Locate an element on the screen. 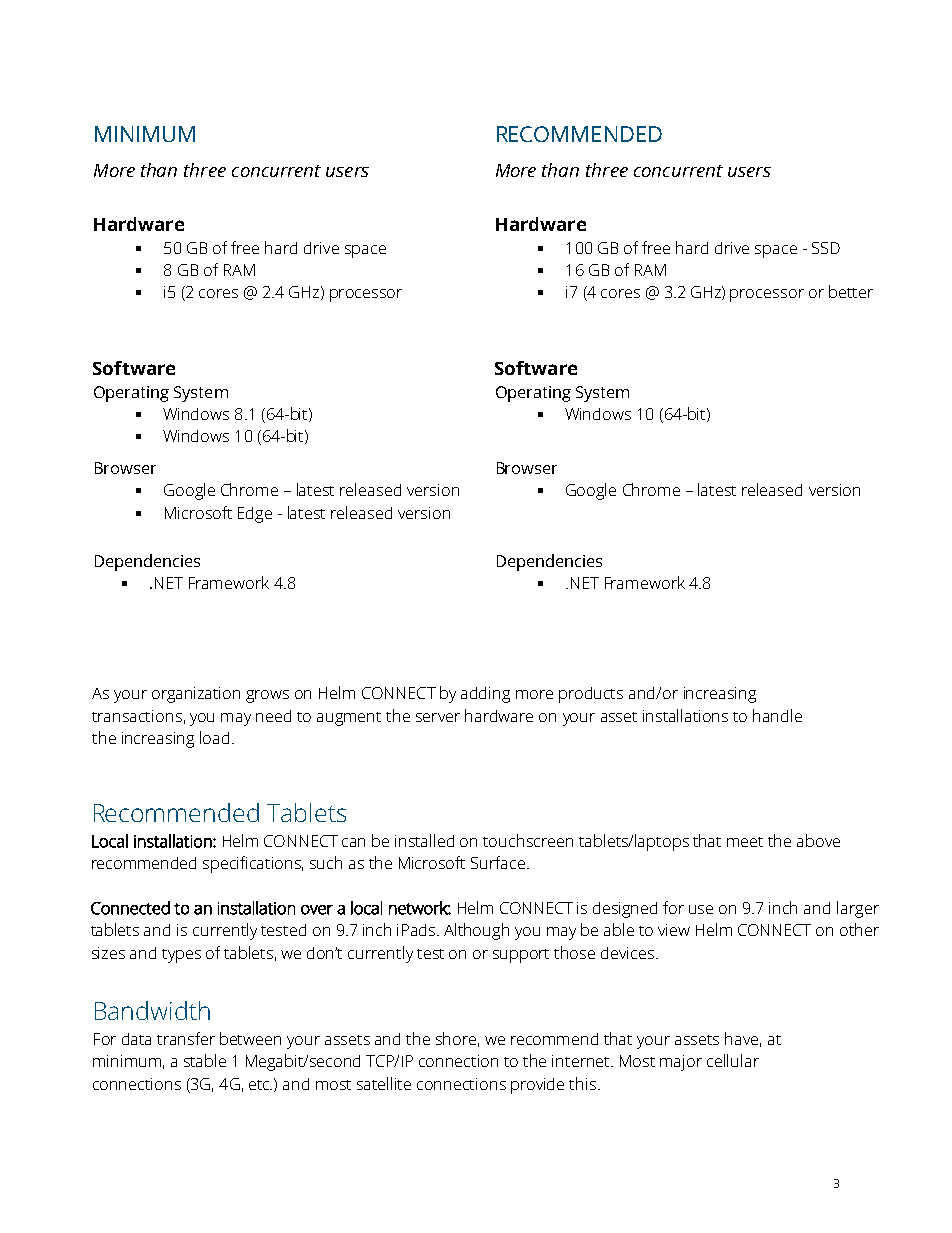  meet is located at coordinates (745, 842).
